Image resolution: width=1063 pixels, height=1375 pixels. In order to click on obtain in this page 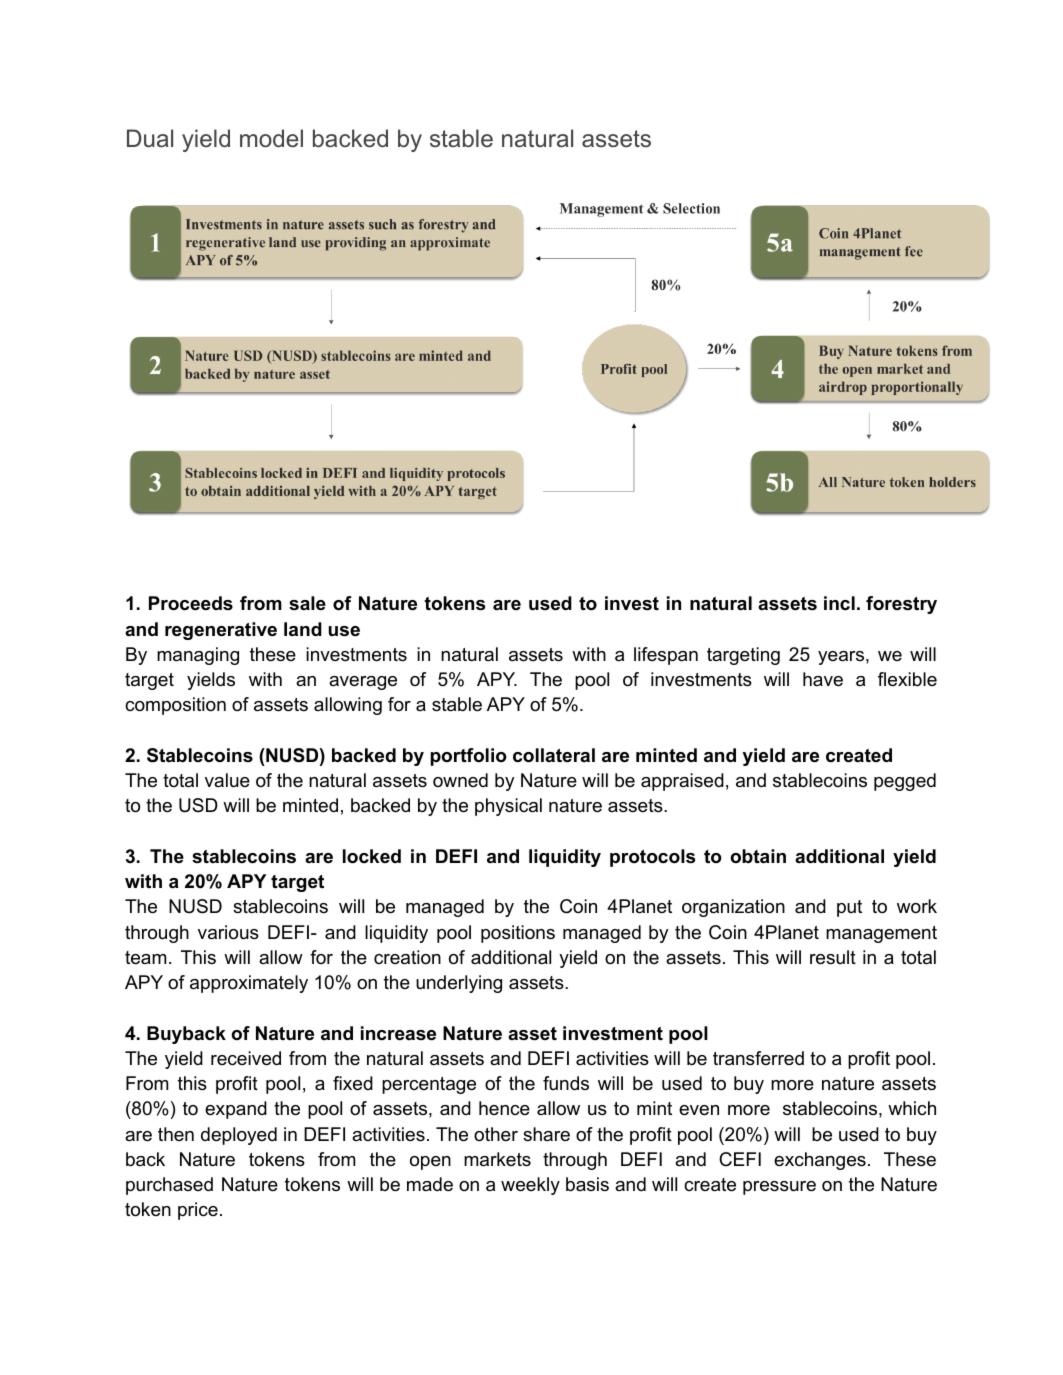, I will do `click(758, 856)`.
